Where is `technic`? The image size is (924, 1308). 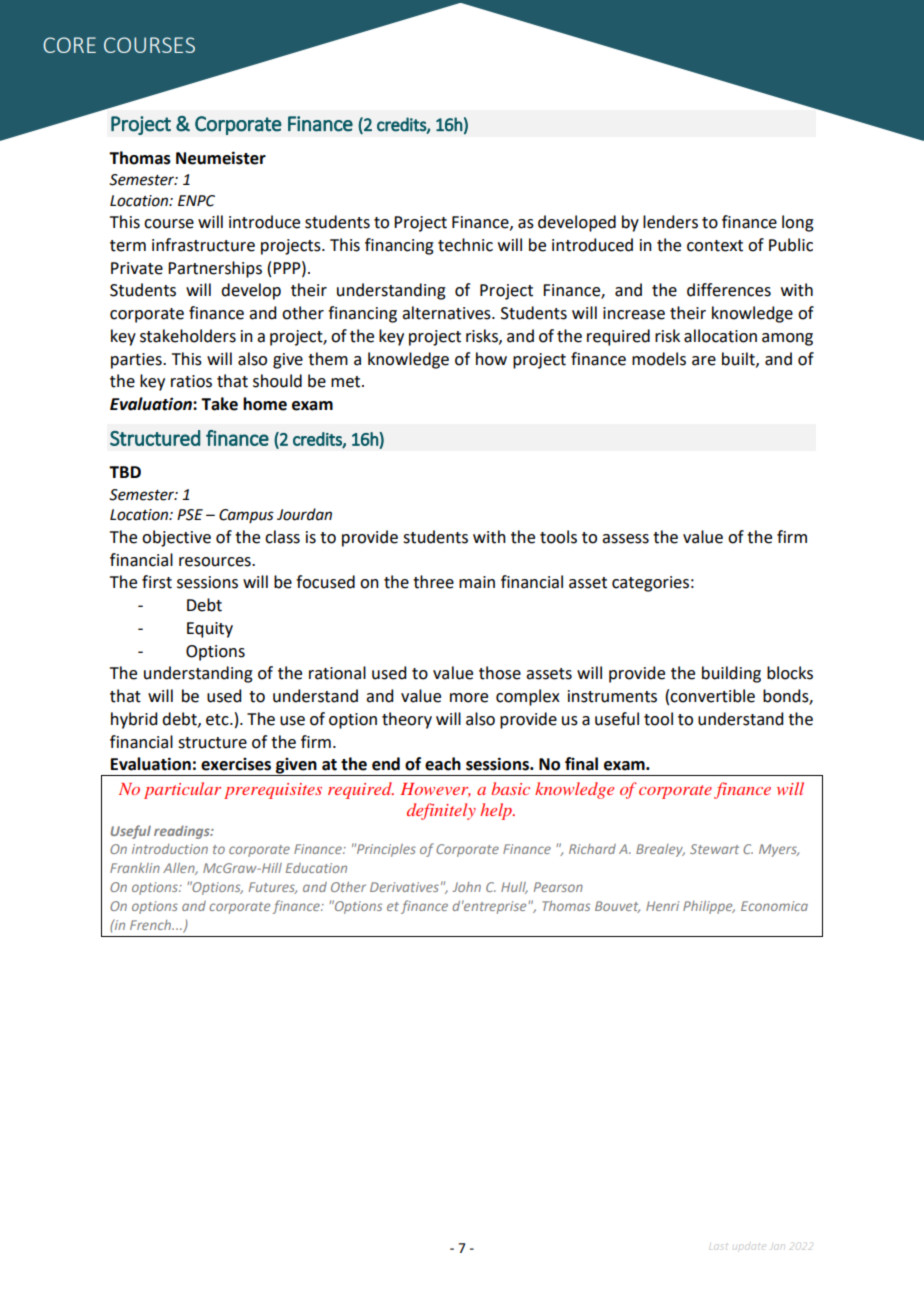 technic is located at coordinates (465, 245).
